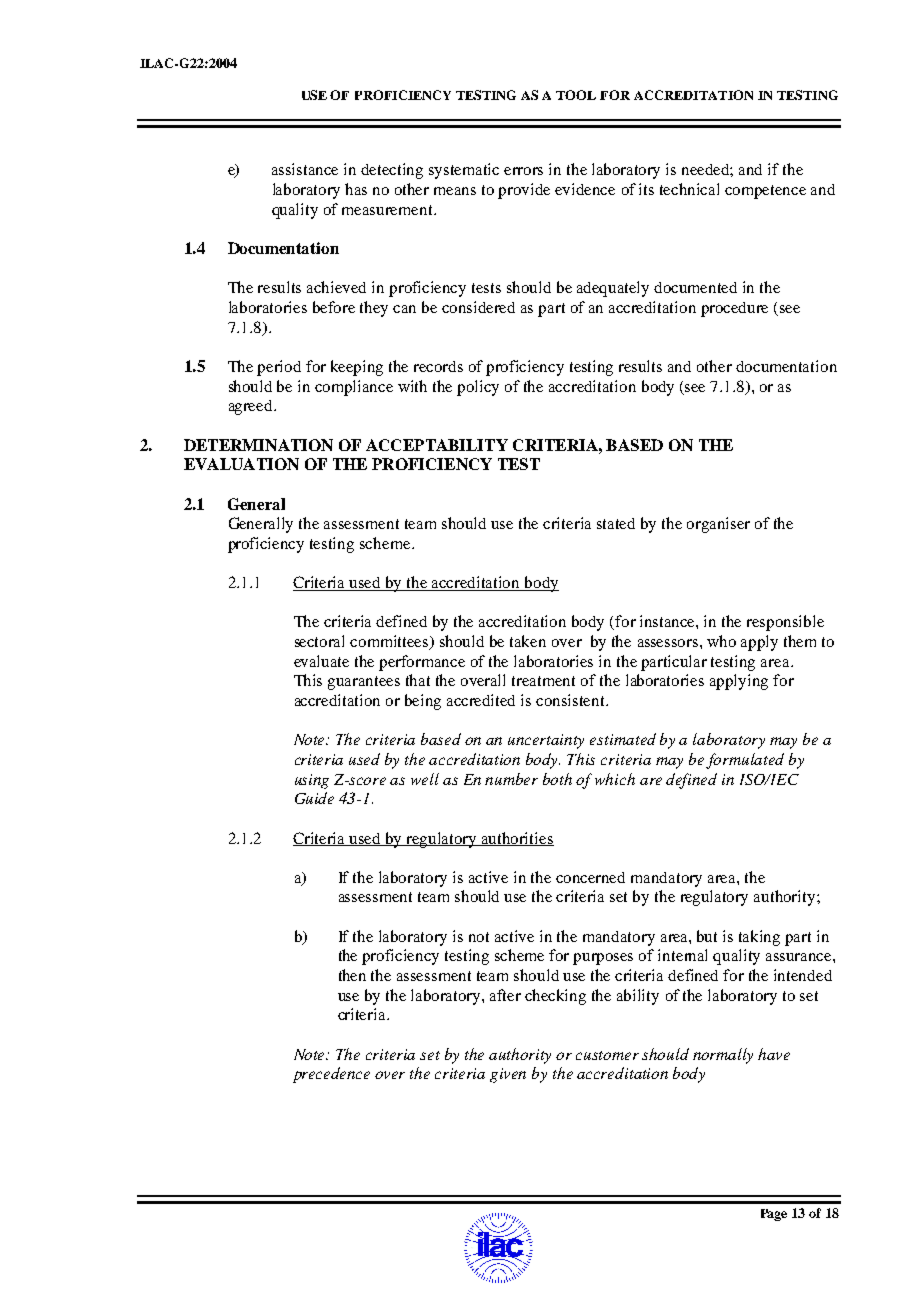 The image size is (924, 1308). Describe the element at coordinates (305, 169) in the screenshot. I see `assistance` at that location.
